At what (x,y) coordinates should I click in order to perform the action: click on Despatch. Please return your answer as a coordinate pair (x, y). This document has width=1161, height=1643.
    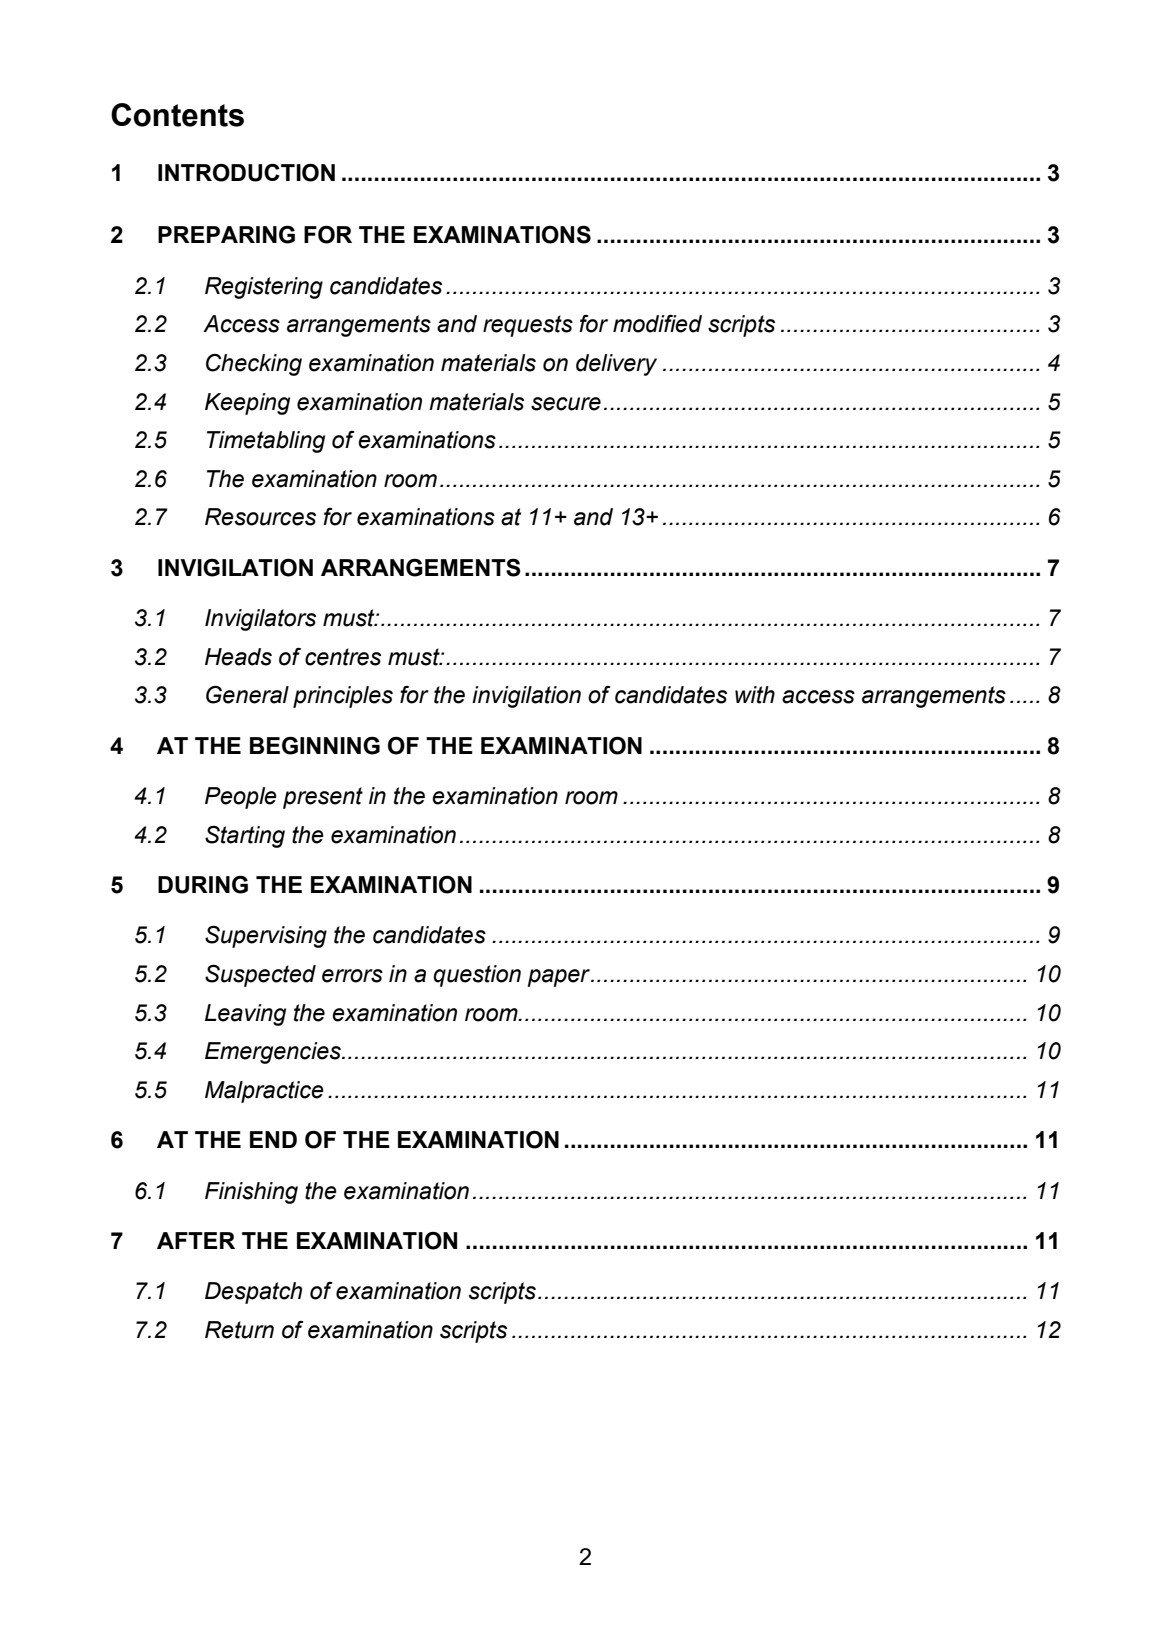
    Looking at the image, I should click on (253, 1293).
